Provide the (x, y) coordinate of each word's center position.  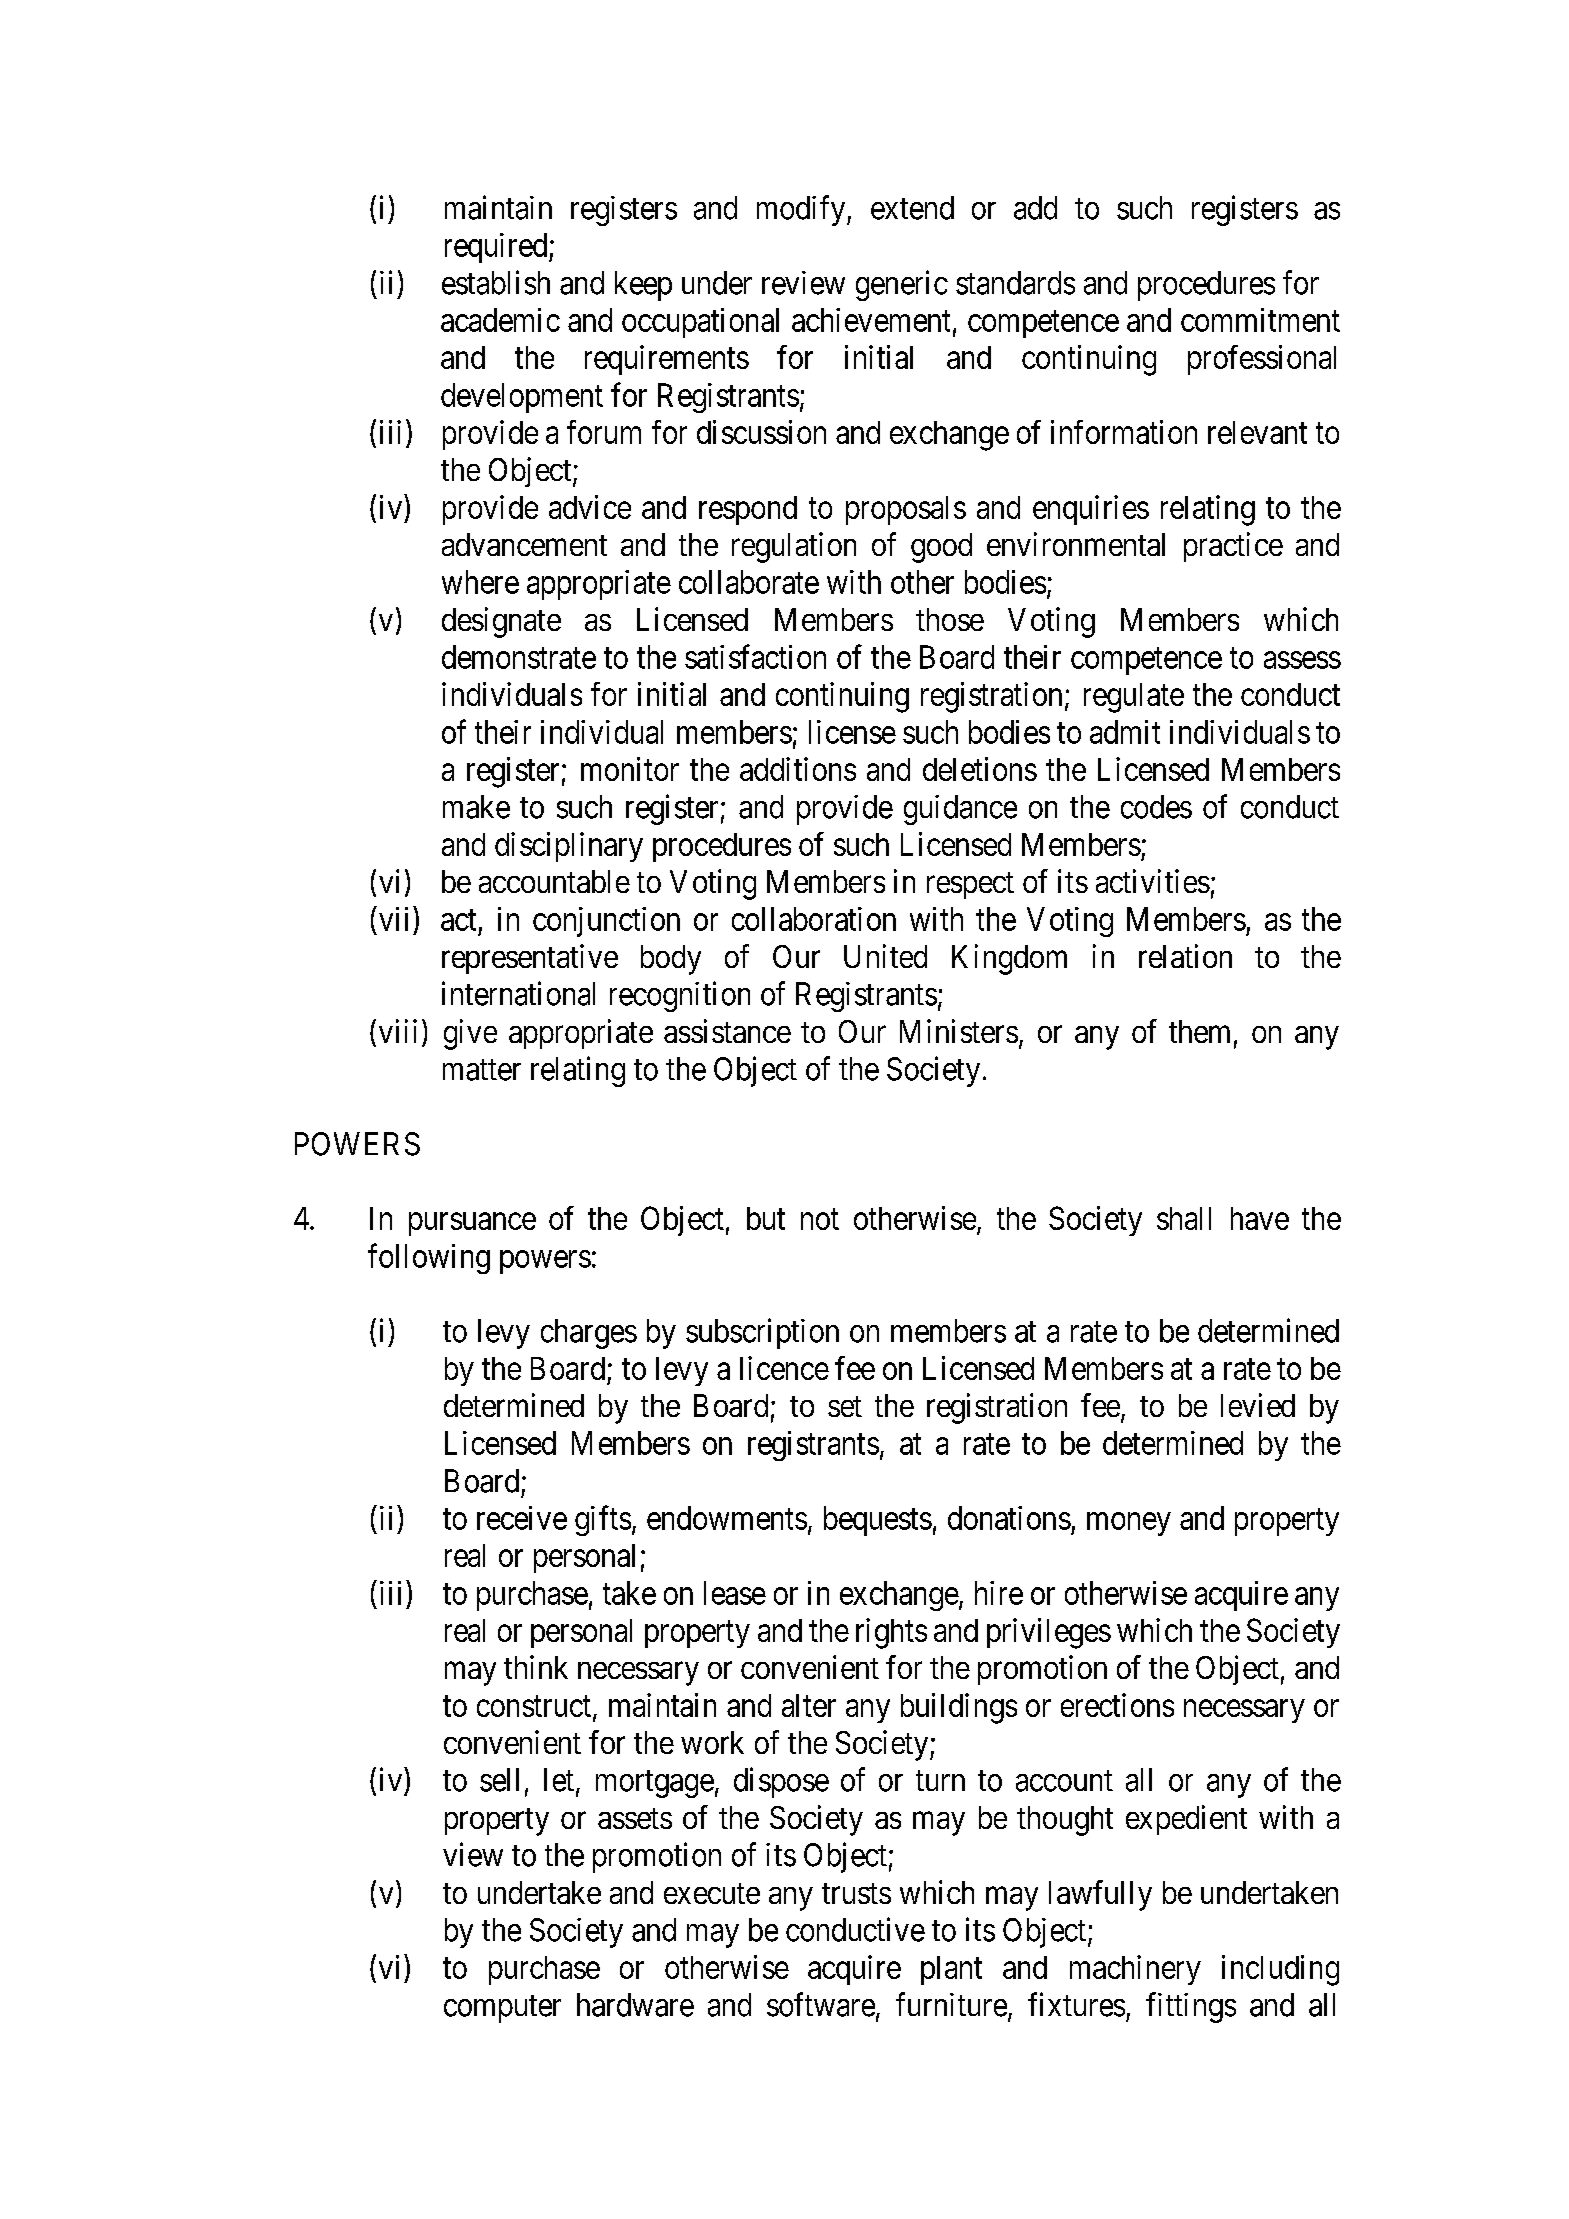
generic (902, 285)
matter (482, 1070)
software (821, 2004)
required (497, 248)
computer (502, 2009)
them (1199, 1031)
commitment (1260, 320)
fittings (1191, 2007)
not (820, 1219)
